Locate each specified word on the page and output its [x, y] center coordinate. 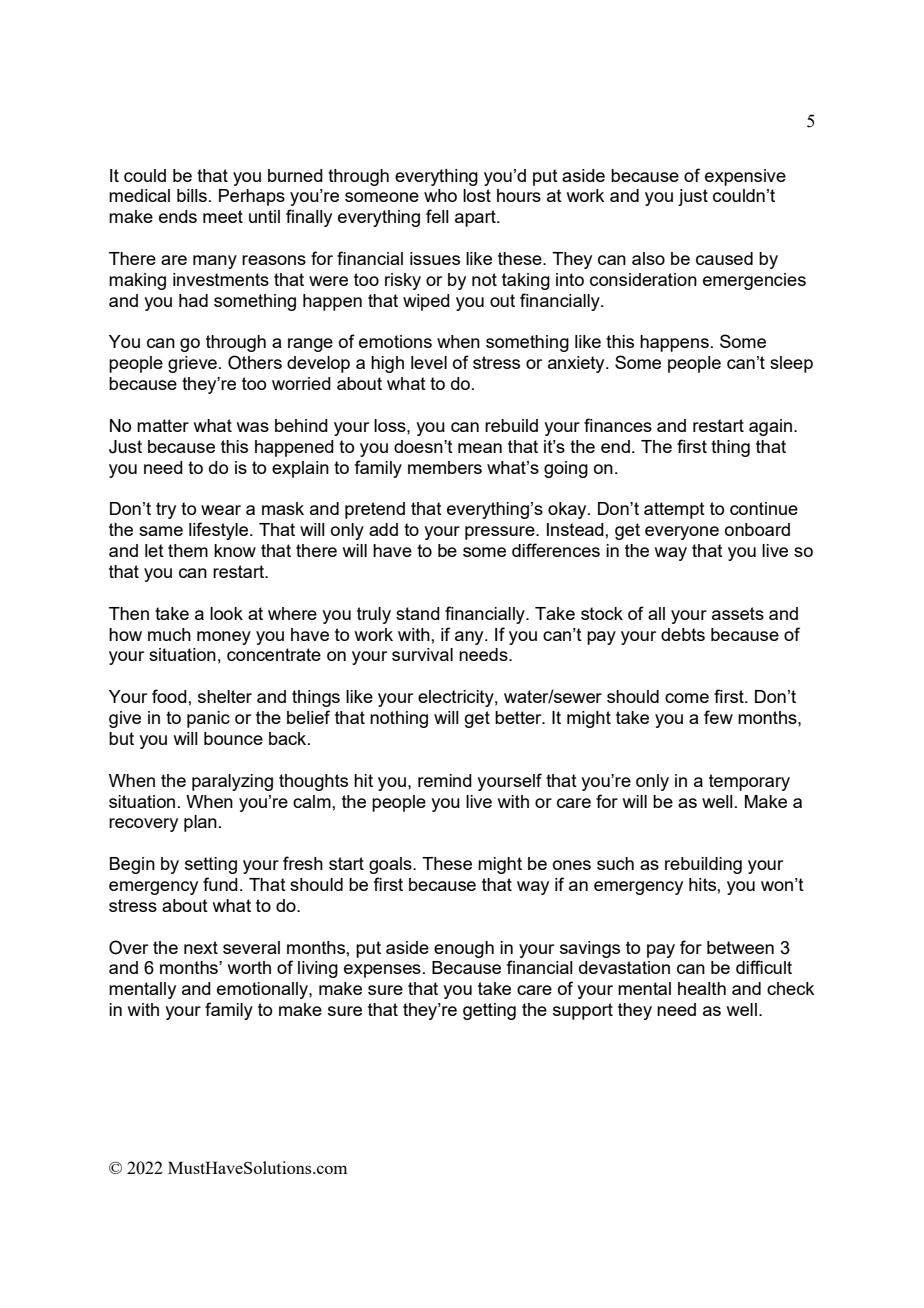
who [440, 195]
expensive [745, 177]
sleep [791, 364]
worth [249, 967]
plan [200, 823]
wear [221, 510]
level [429, 362]
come [687, 698]
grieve [192, 364]
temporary [749, 782]
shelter [225, 696]
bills [192, 195]
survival [422, 654]
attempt [674, 510]
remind [445, 780]
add [383, 529]
